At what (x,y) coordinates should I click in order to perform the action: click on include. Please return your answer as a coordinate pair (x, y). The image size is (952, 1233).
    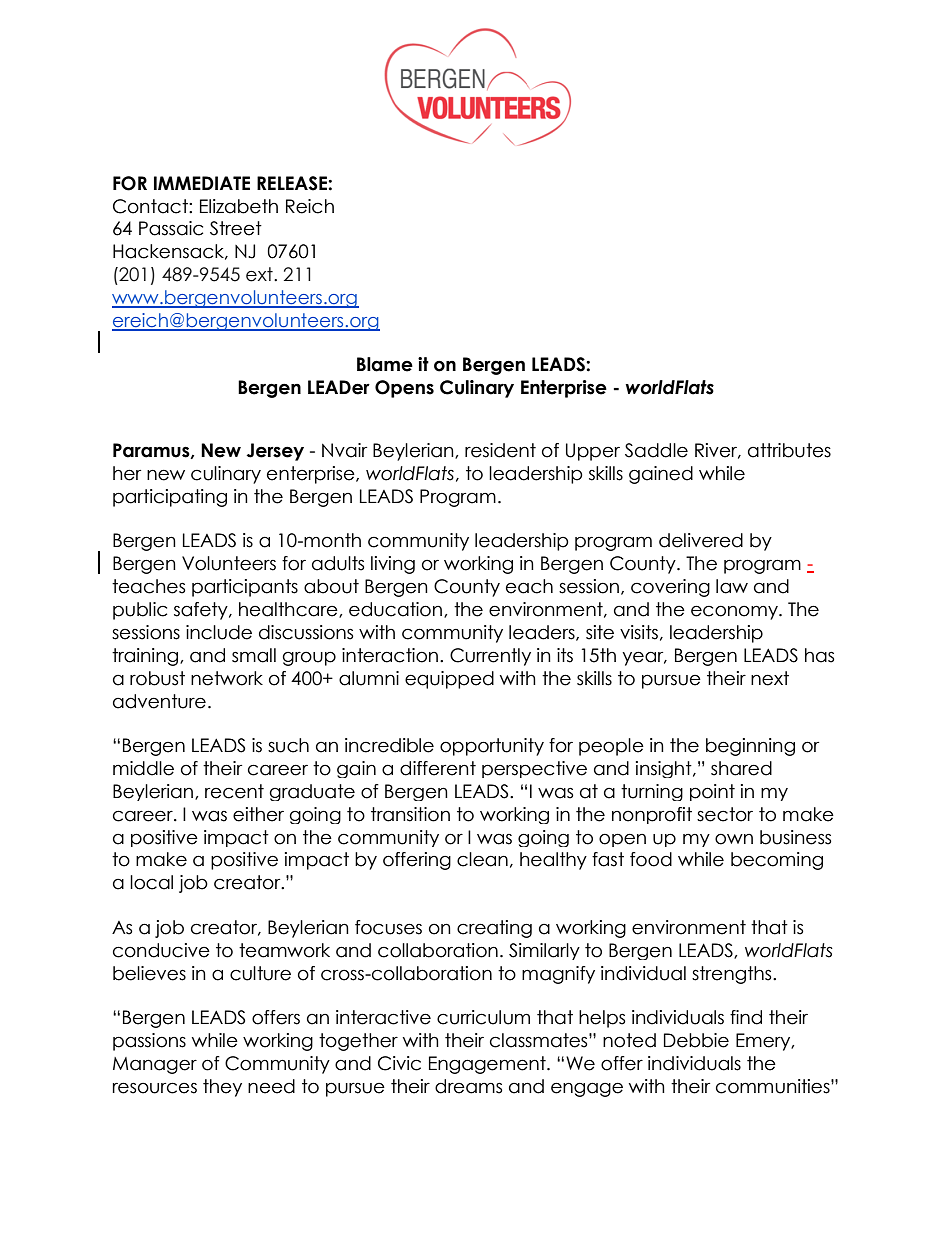
    Looking at the image, I should click on (219, 632).
